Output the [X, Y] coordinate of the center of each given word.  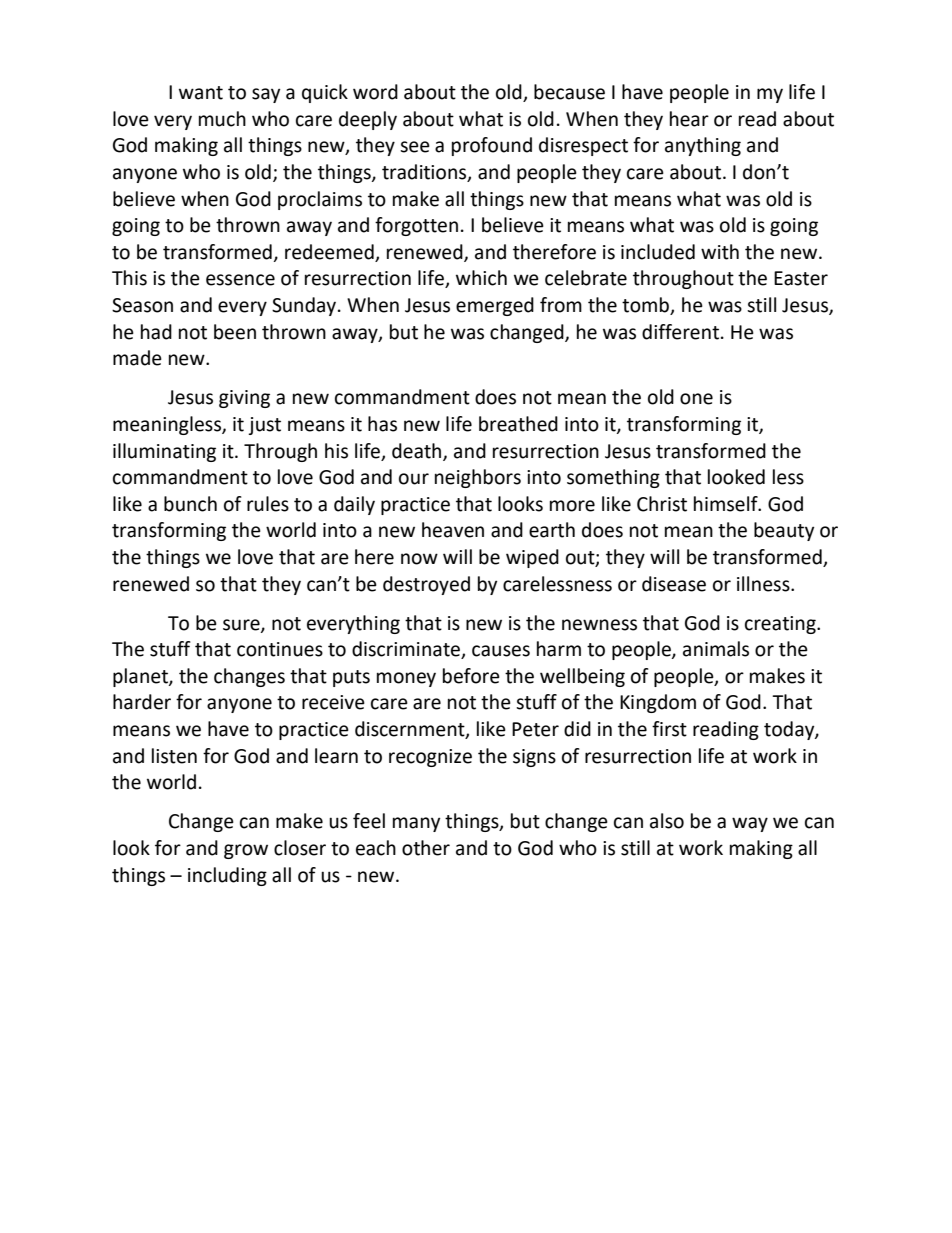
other [426, 848]
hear [689, 119]
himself [727, 504]
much [222, 119]
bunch [190, 504]
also [667, 821]
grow [246, 851]
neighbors [478, 478]
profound [492, 146]
